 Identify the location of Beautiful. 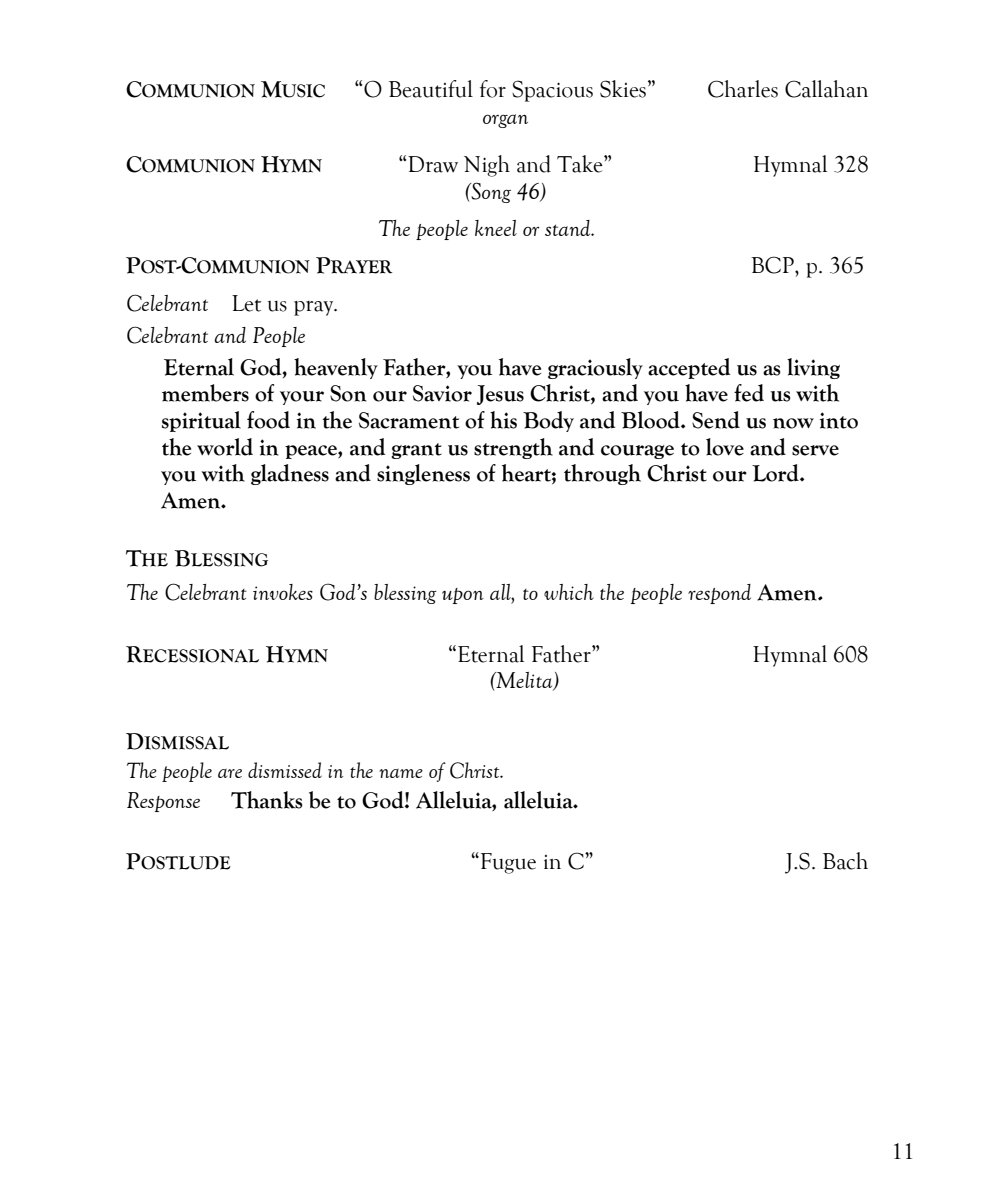
(431, 89).
